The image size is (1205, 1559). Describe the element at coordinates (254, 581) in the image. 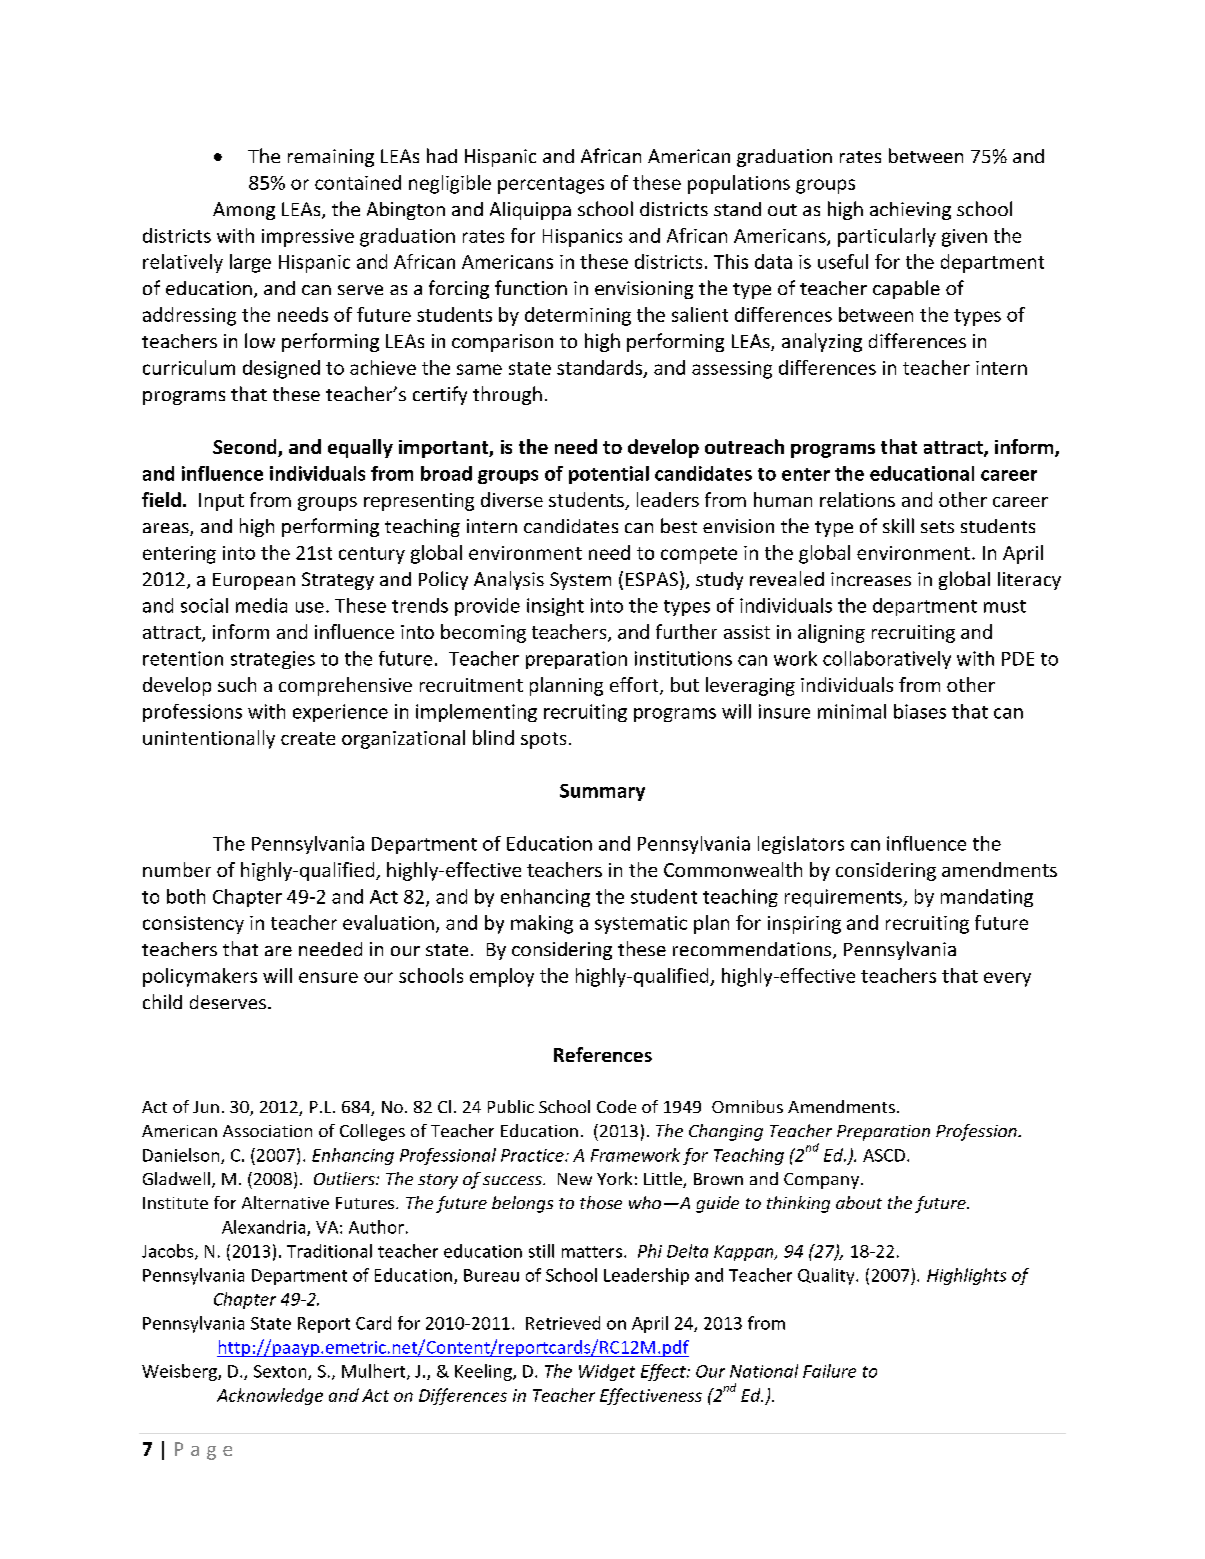

I see `European` at that location.
